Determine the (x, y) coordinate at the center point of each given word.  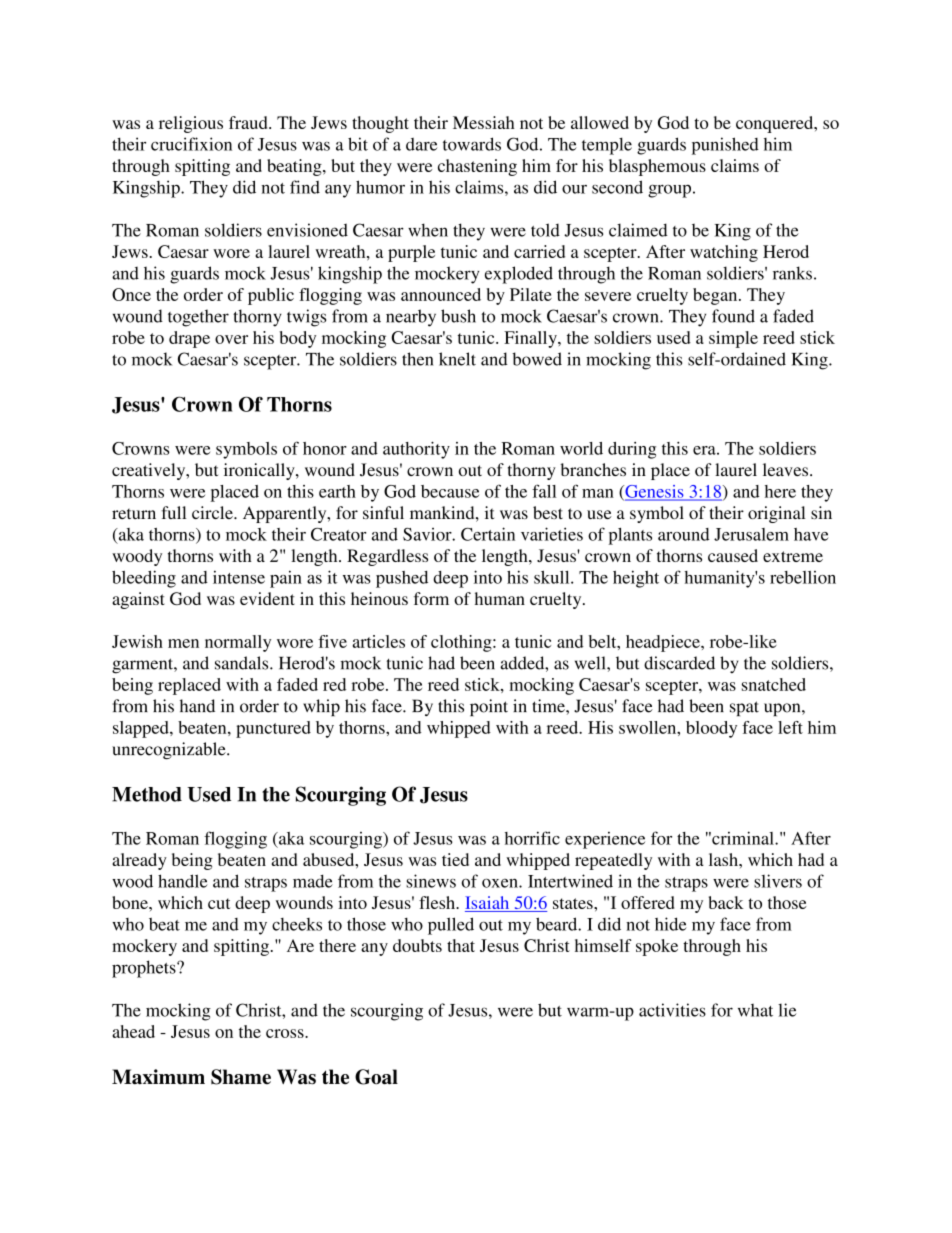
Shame (241, 1077)
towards (472, 144)
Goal (376, 1077)
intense (239, 577)
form (431, 598)
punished (725, 146)
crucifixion (191, 144)
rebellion (803, 577)
